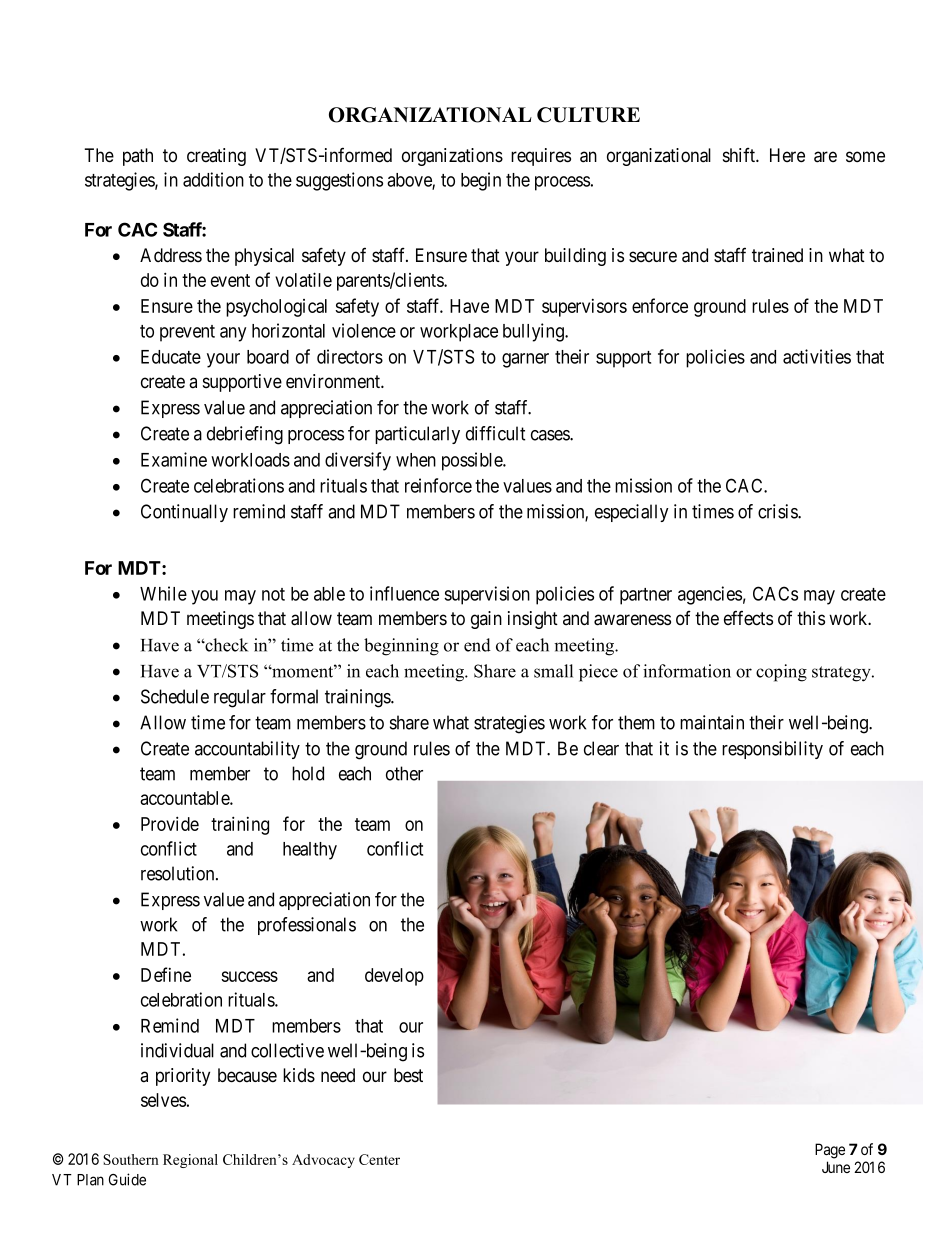  Describe the element at coordinates (778, 511) in the screenshot. I see `crisis` at that location.
